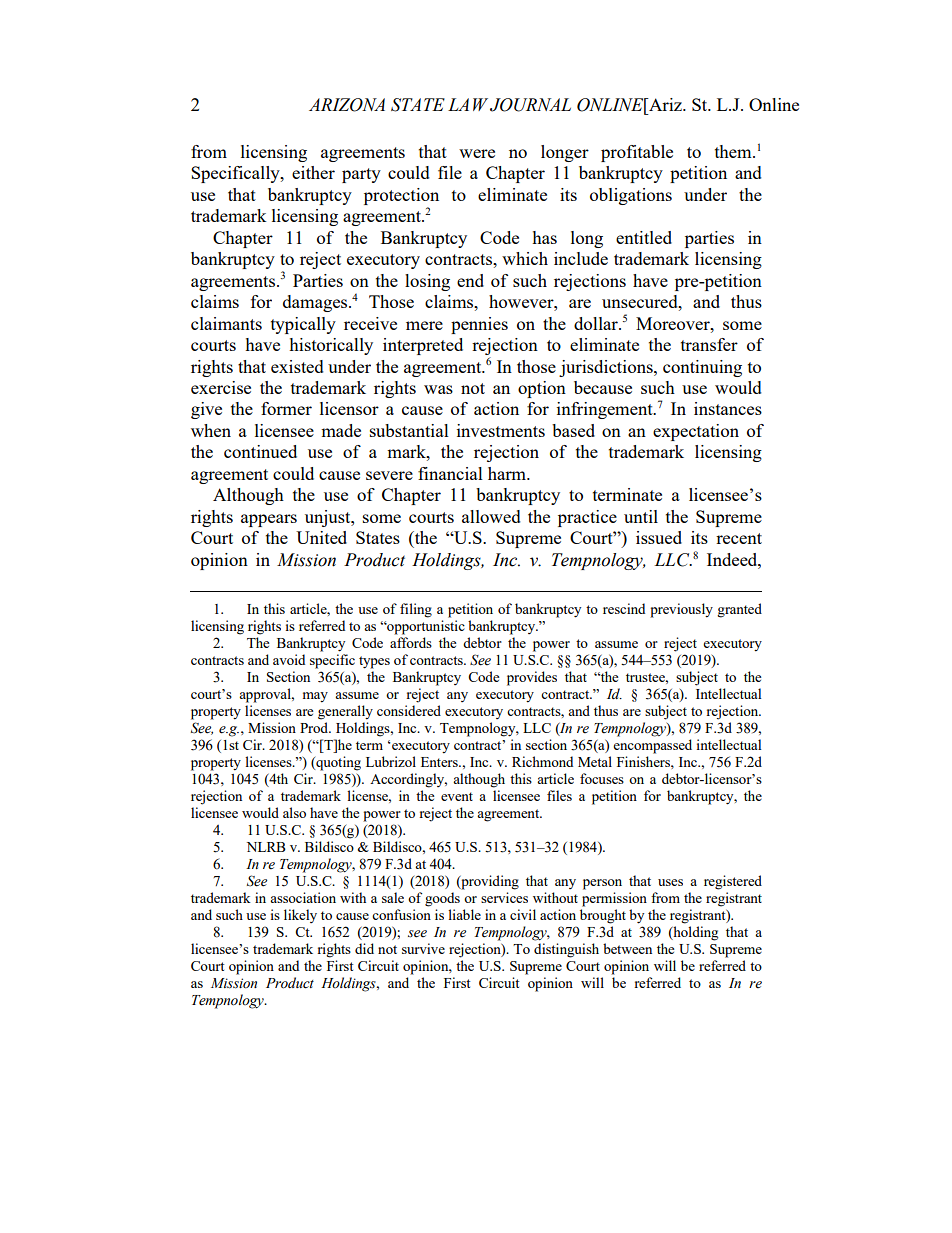 Image resolution: width=952 pixels, height=1233 pixels. What do you see at coordinates (637, 153) in the document?
I see `profitable` at bounding box center [637, 153].
